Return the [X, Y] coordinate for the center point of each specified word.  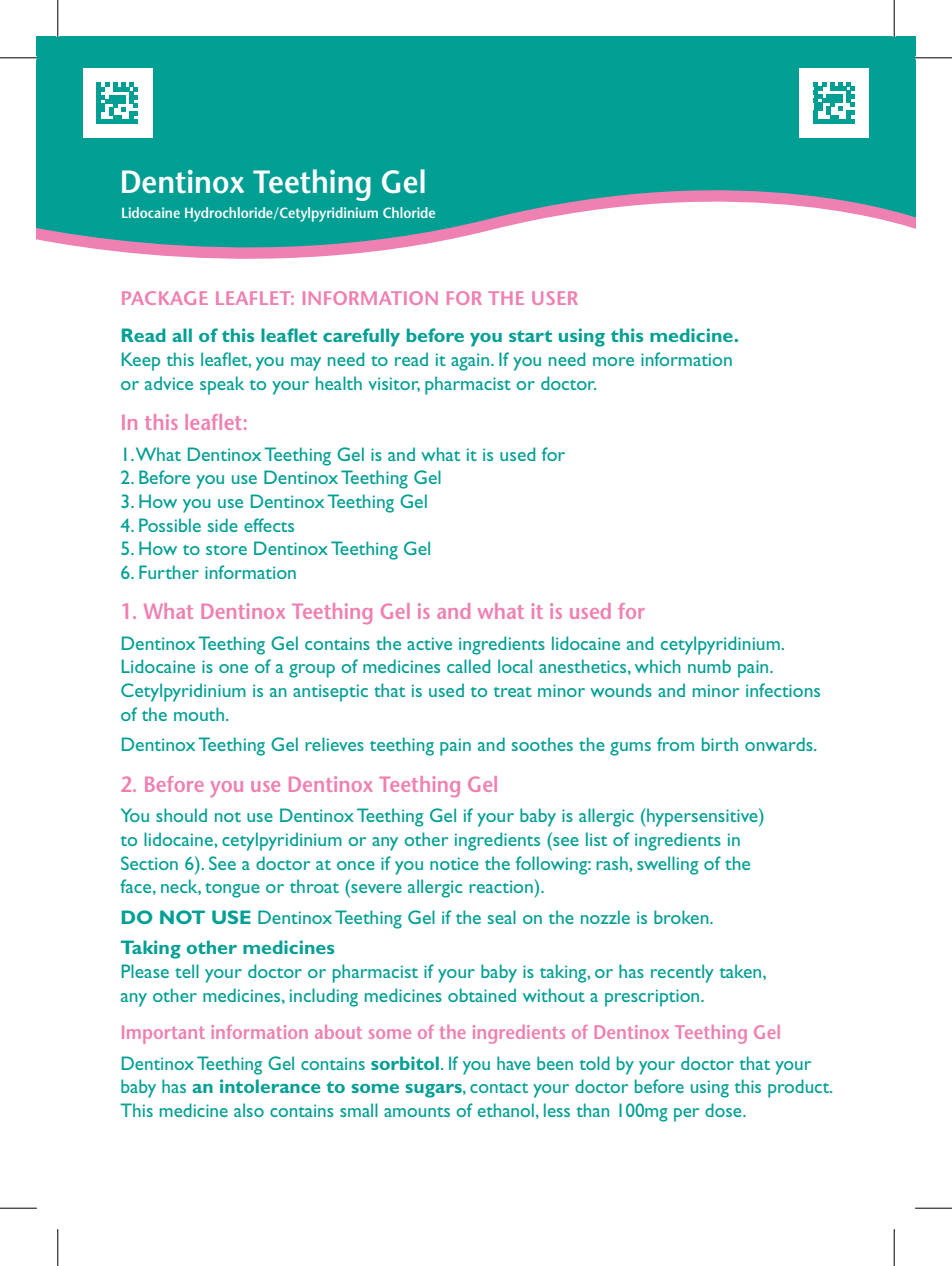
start [530, 336]
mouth [200, 714]
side [223, 525]
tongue [232, 890]
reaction [502, 886]
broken [682, 917]
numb [709, 666]
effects [269, 525]
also [249, 1110]
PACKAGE [165, 298]
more [613, 361]
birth [720, 744]
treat [512, 692]
